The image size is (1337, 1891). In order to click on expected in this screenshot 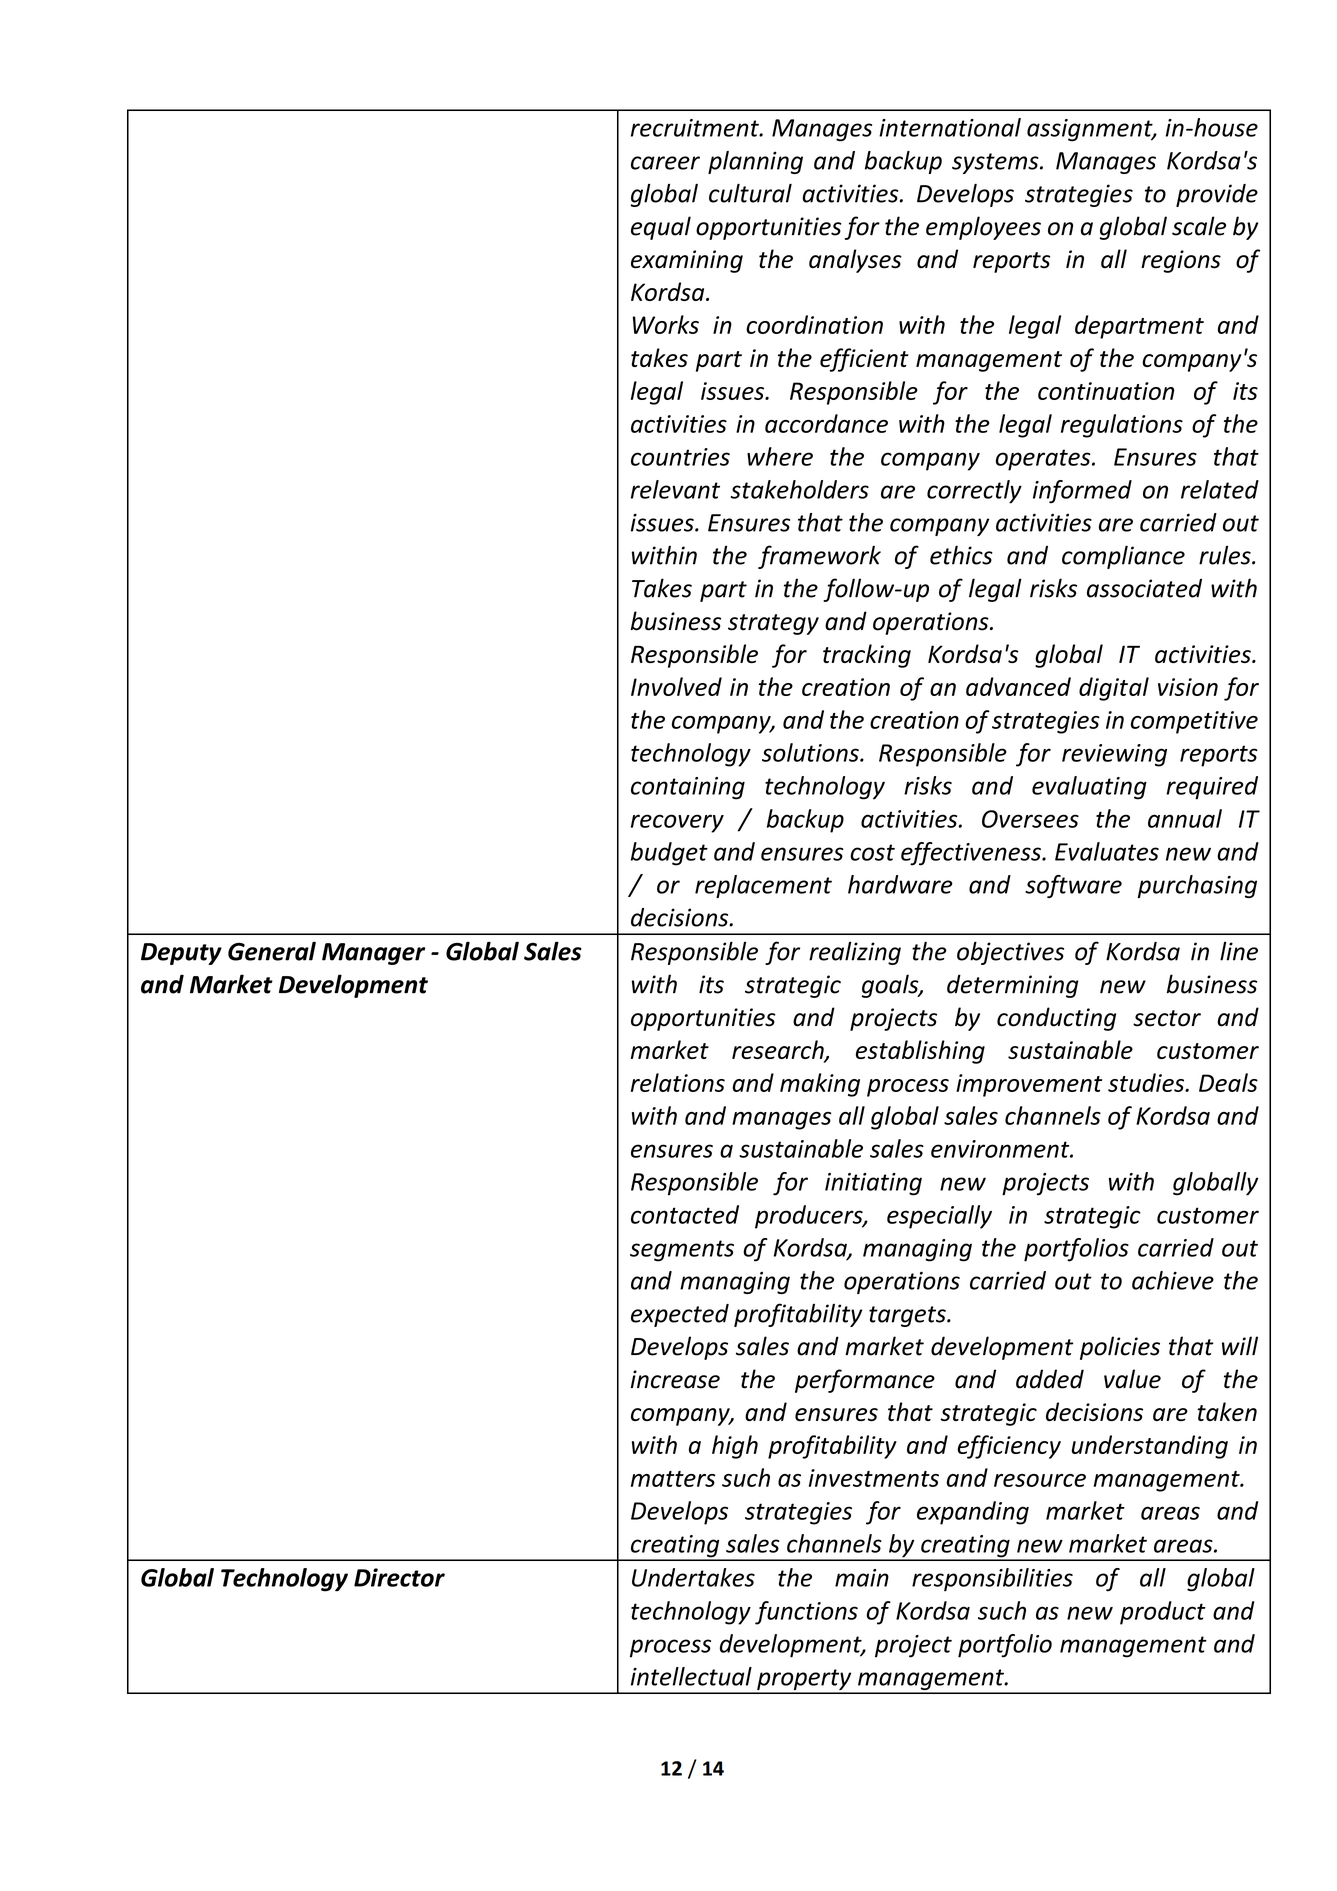, I will do `click(680, 1315)`.
